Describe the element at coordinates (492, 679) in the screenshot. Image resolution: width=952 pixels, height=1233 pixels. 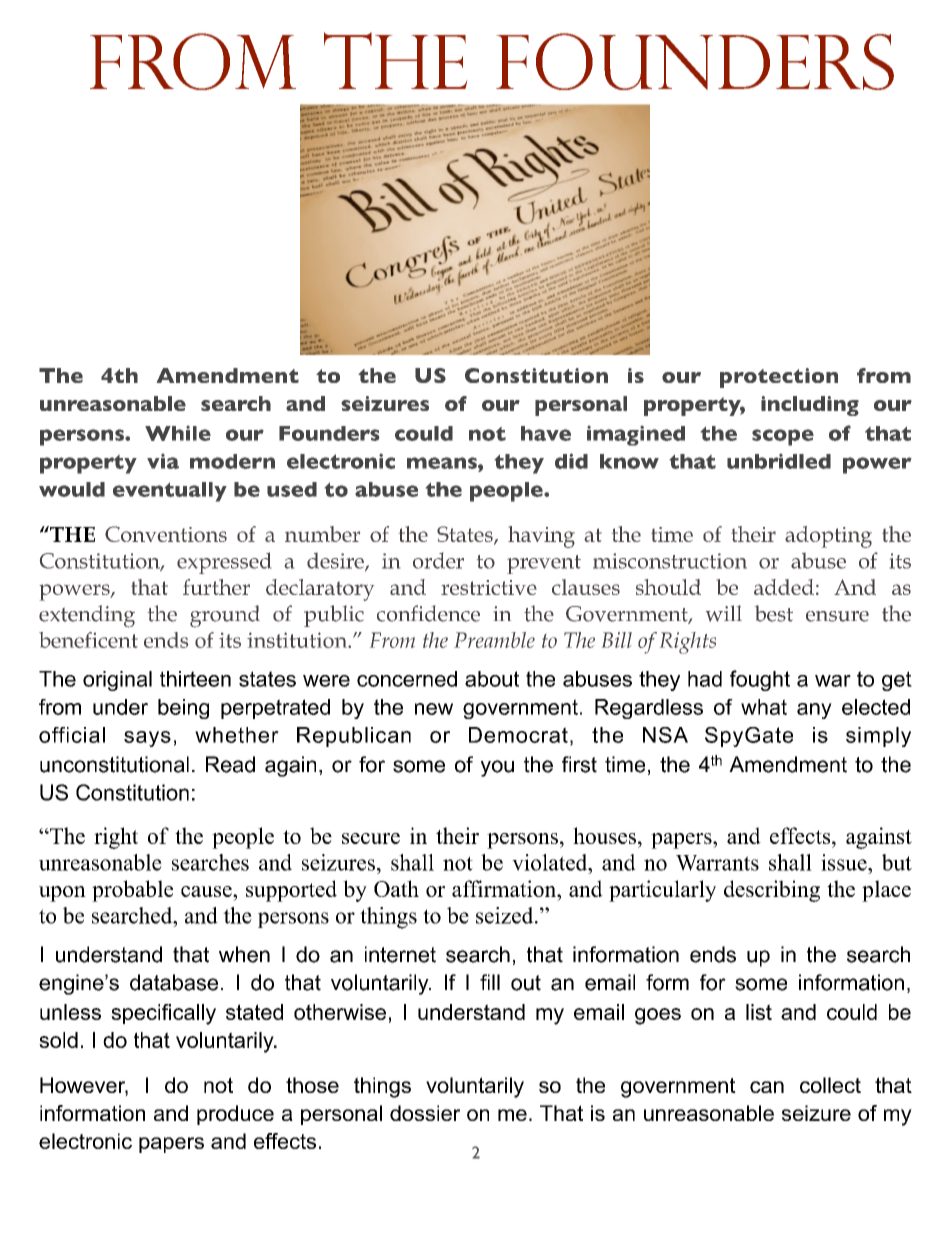
I see `about` at that location.
